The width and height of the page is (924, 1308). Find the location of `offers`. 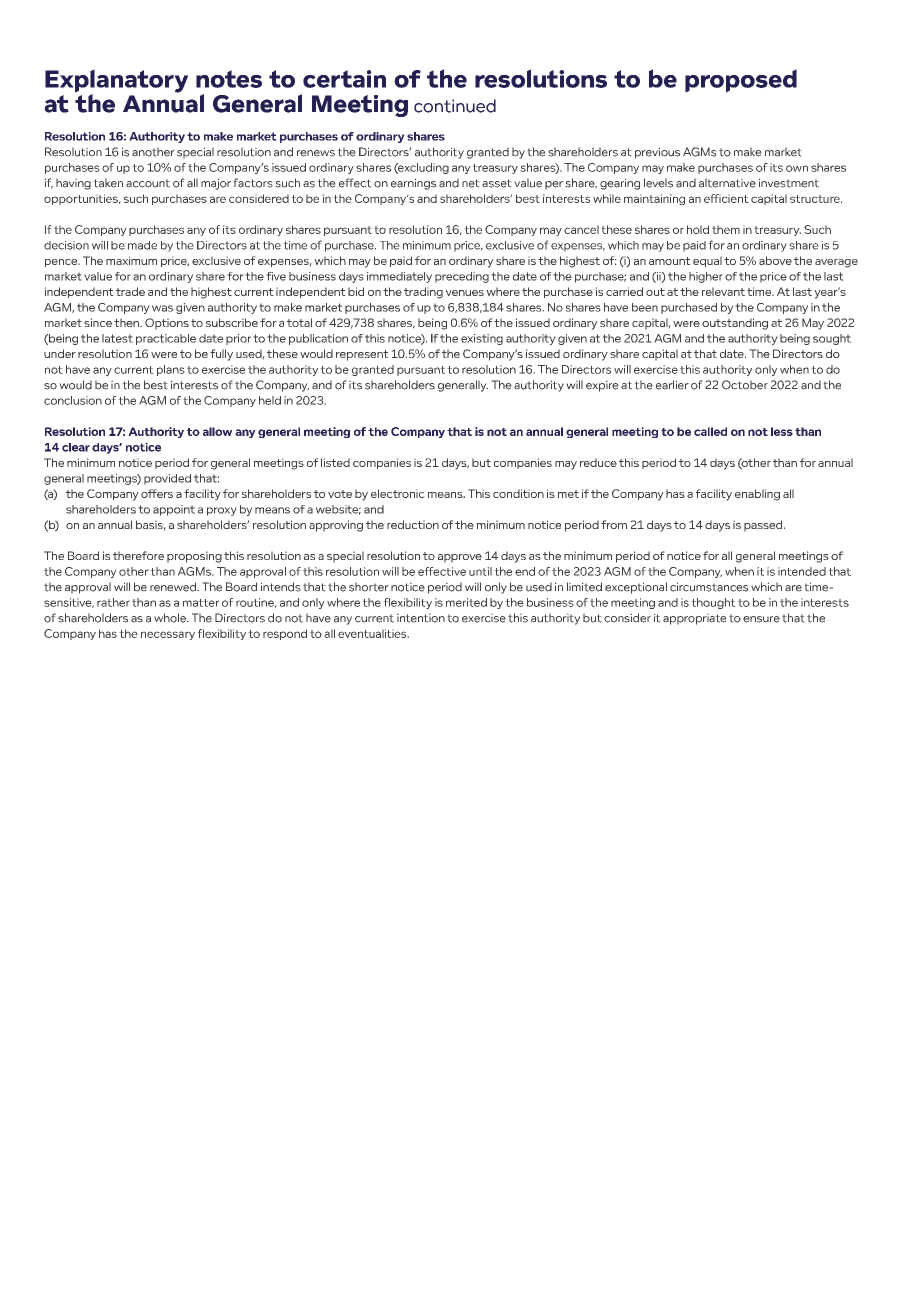

offers is located at coordinates (157, 493).
